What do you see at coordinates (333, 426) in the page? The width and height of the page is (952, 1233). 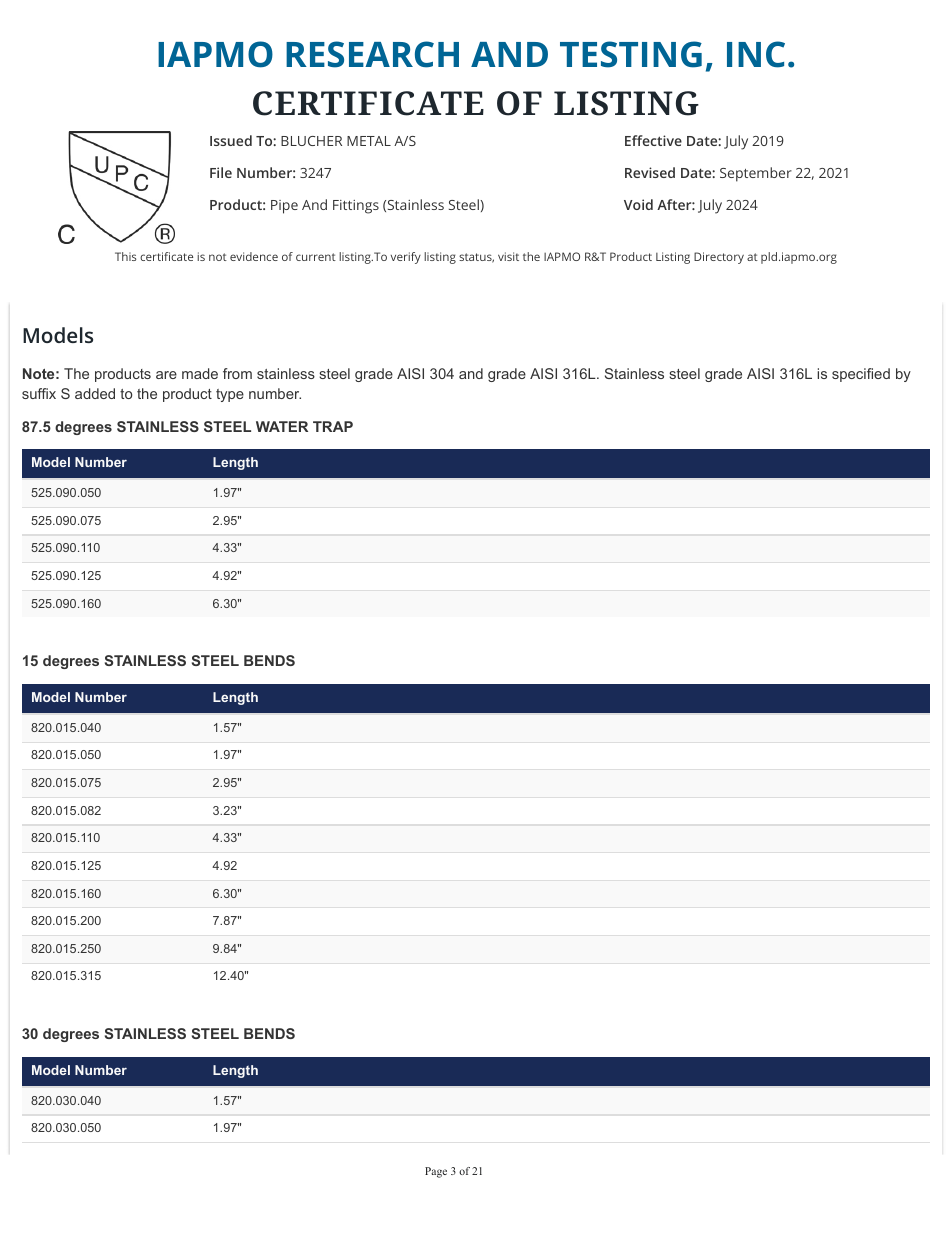 I see `TRAP` at bounding box center [333, 426].
